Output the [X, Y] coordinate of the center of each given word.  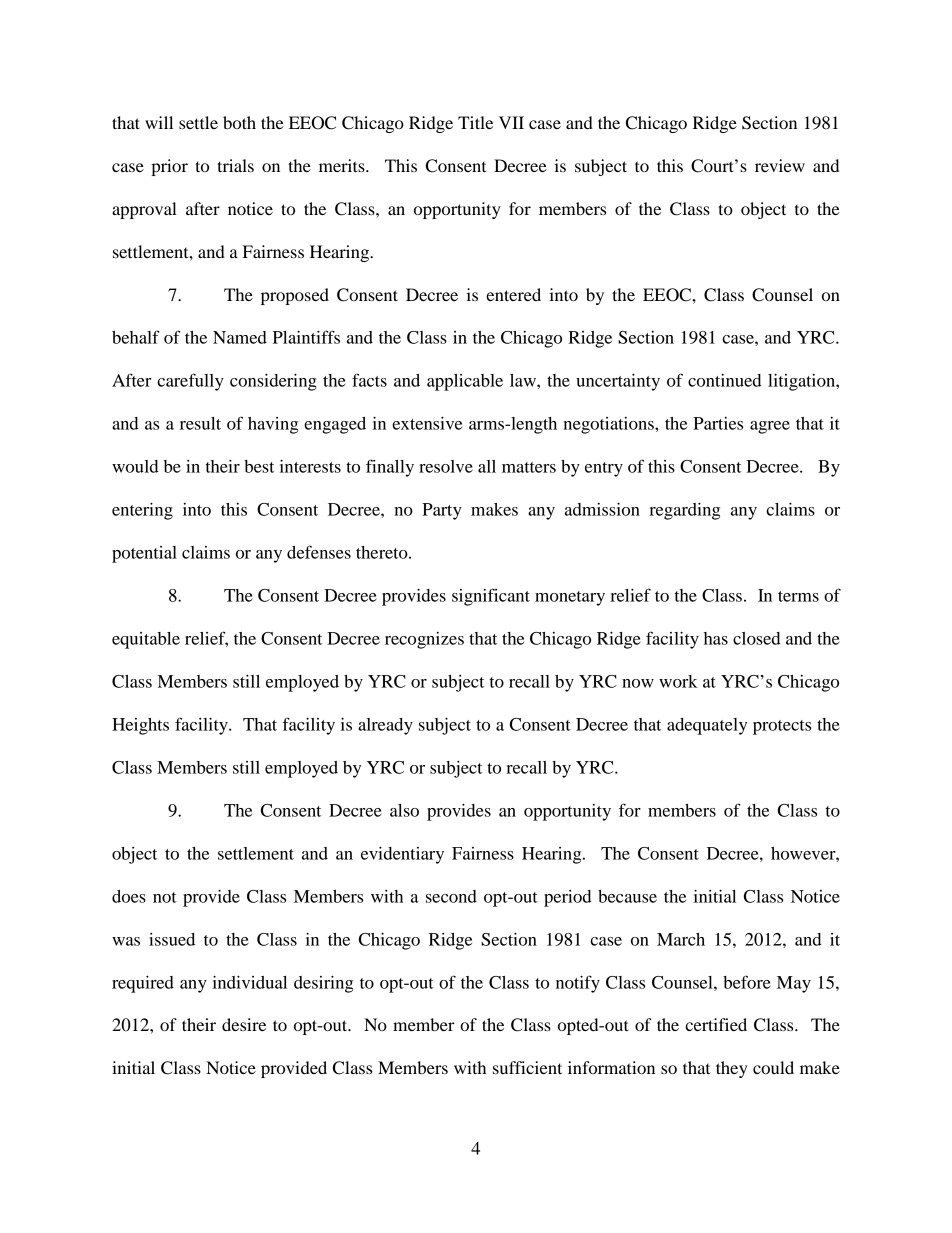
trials [235, 165]
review [780, 165]
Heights [140, 726]
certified [716, 1024]
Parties [718, 423]
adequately [707, 726]
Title [475, 122]
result [200, 423]
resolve [446, 466]
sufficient [527, 1067]
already [385, 726]
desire [244, 1024]
